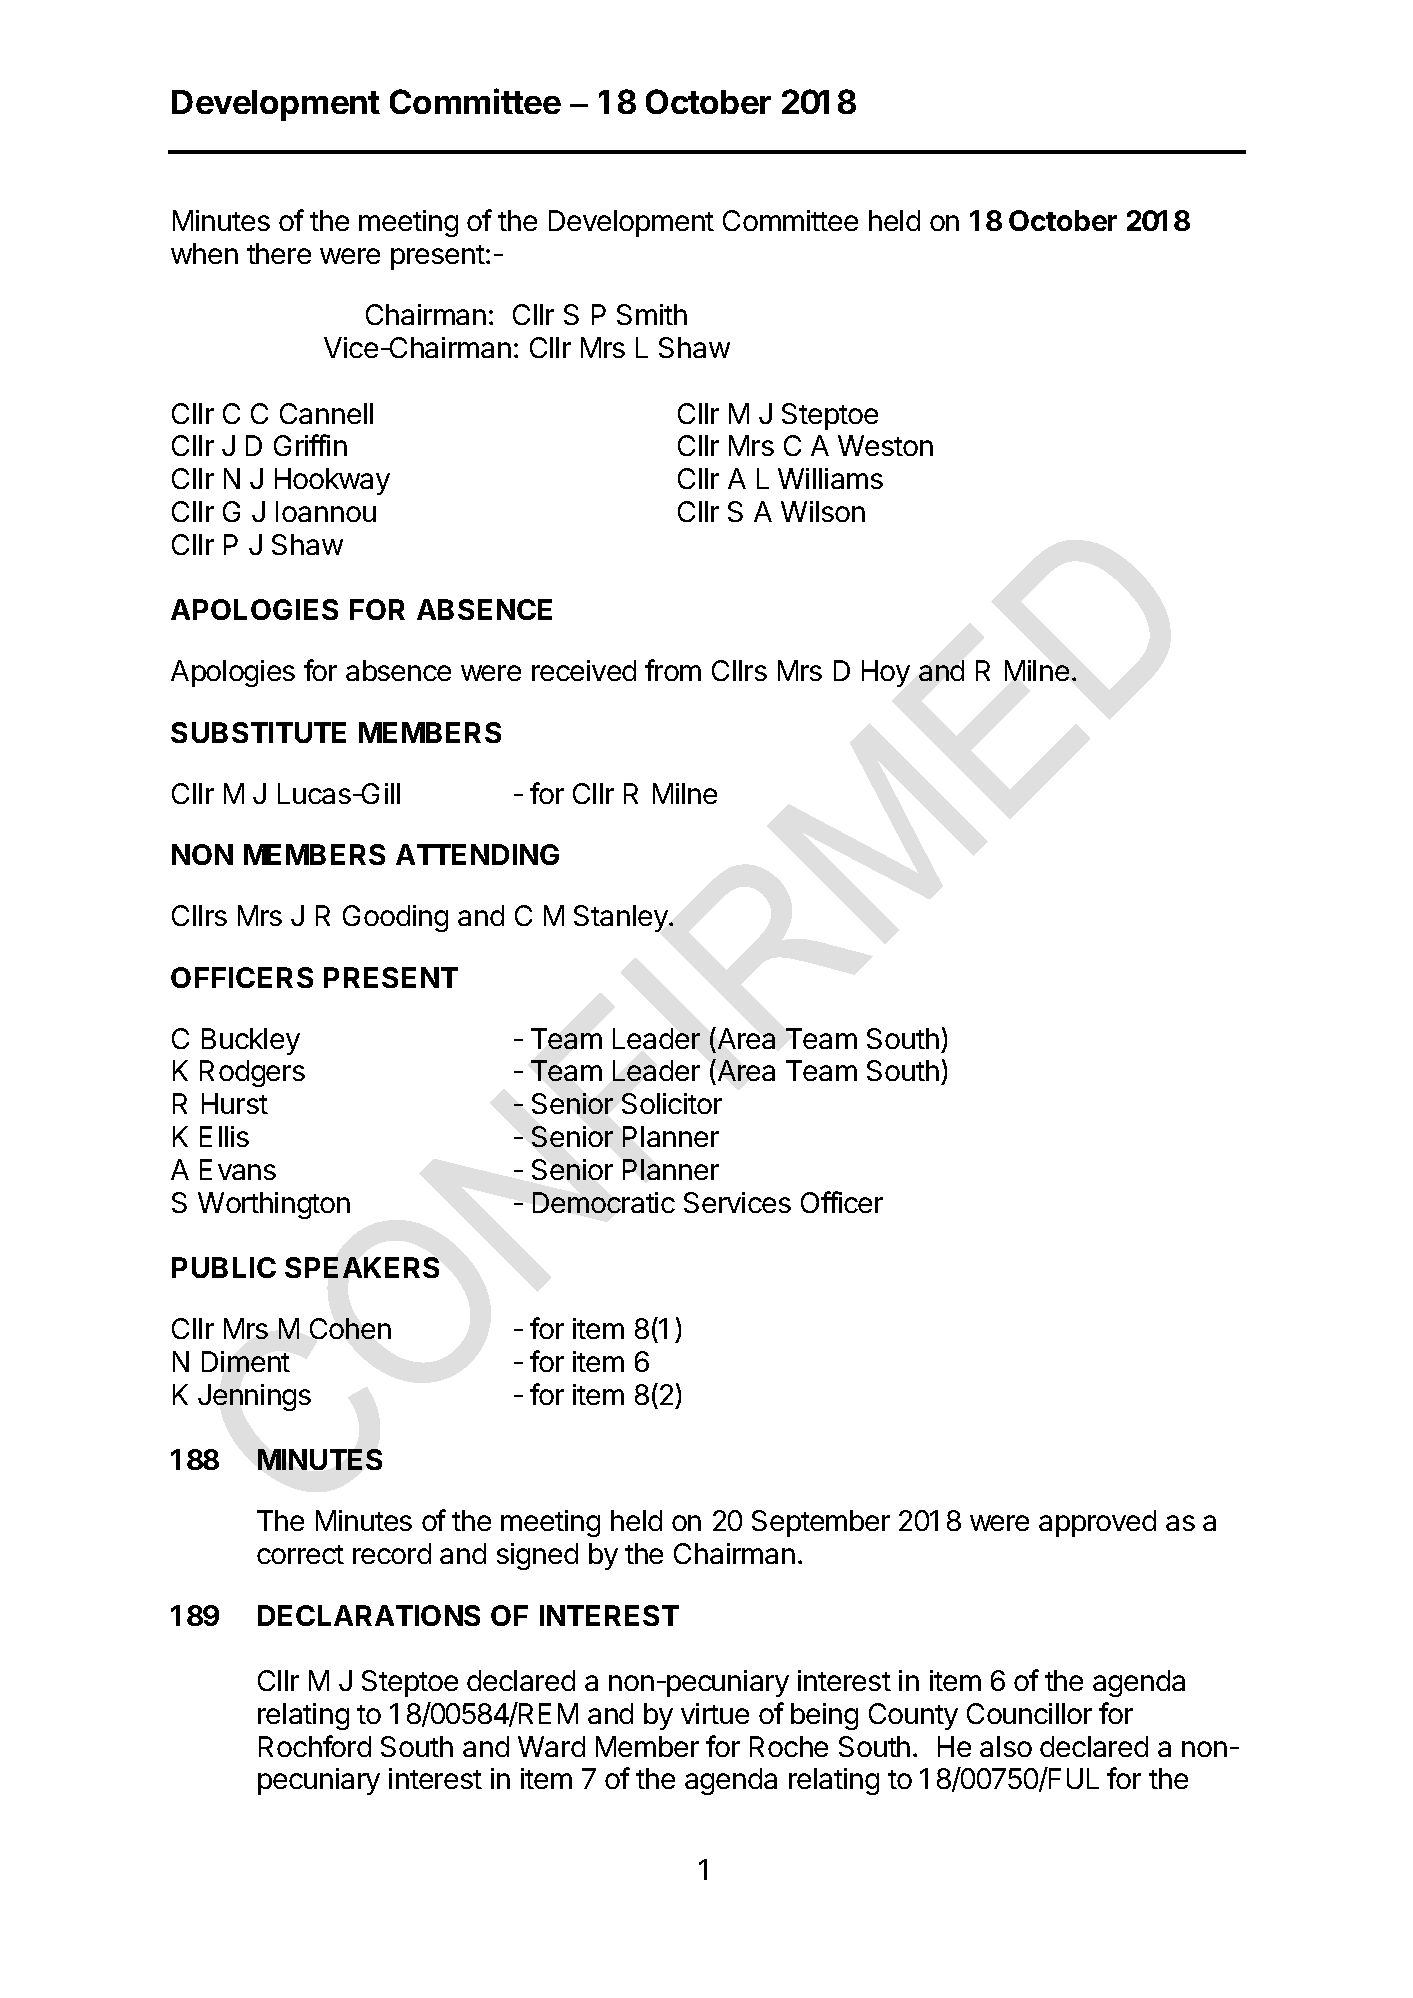  What do you see at coordinates (604, 1202) in the image?
I see `Democratic` at bounding box center [604, 1202].
